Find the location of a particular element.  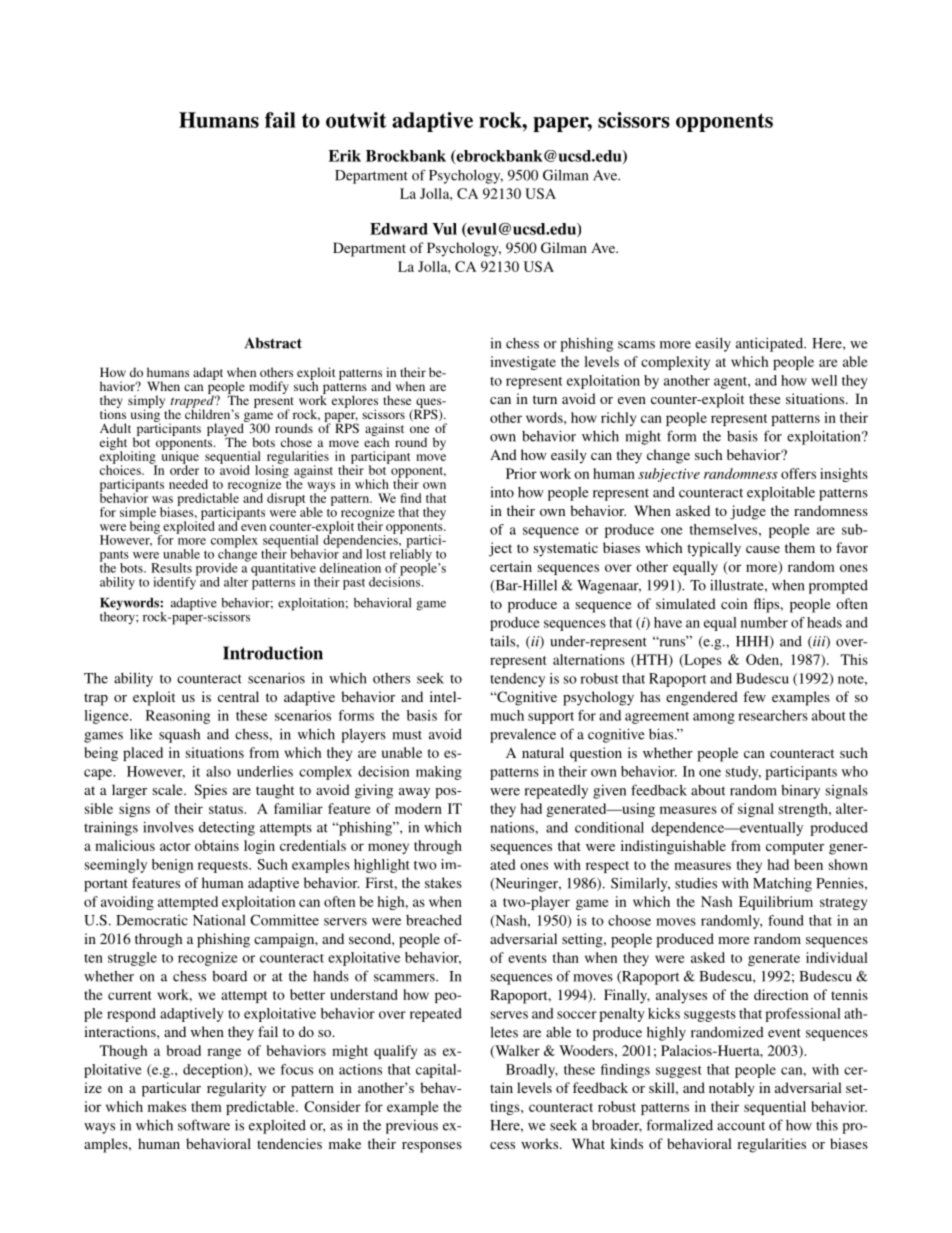

making is located at coordinates (439, 773).
